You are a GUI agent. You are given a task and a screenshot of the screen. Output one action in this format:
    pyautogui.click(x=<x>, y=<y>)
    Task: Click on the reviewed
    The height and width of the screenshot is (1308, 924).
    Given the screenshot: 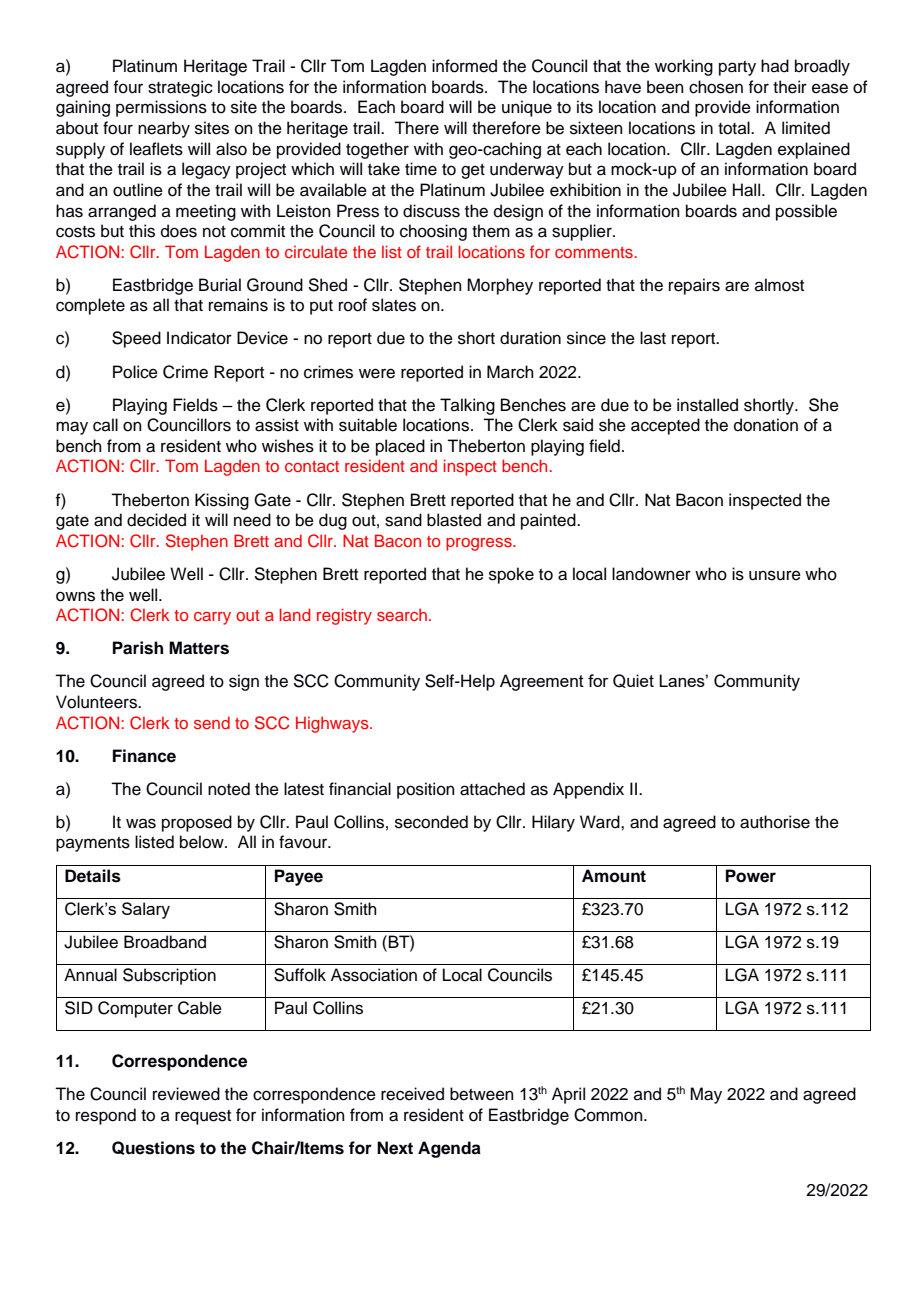 What is the action you would take?
    pyautogui.click(x=186, y=1094)
